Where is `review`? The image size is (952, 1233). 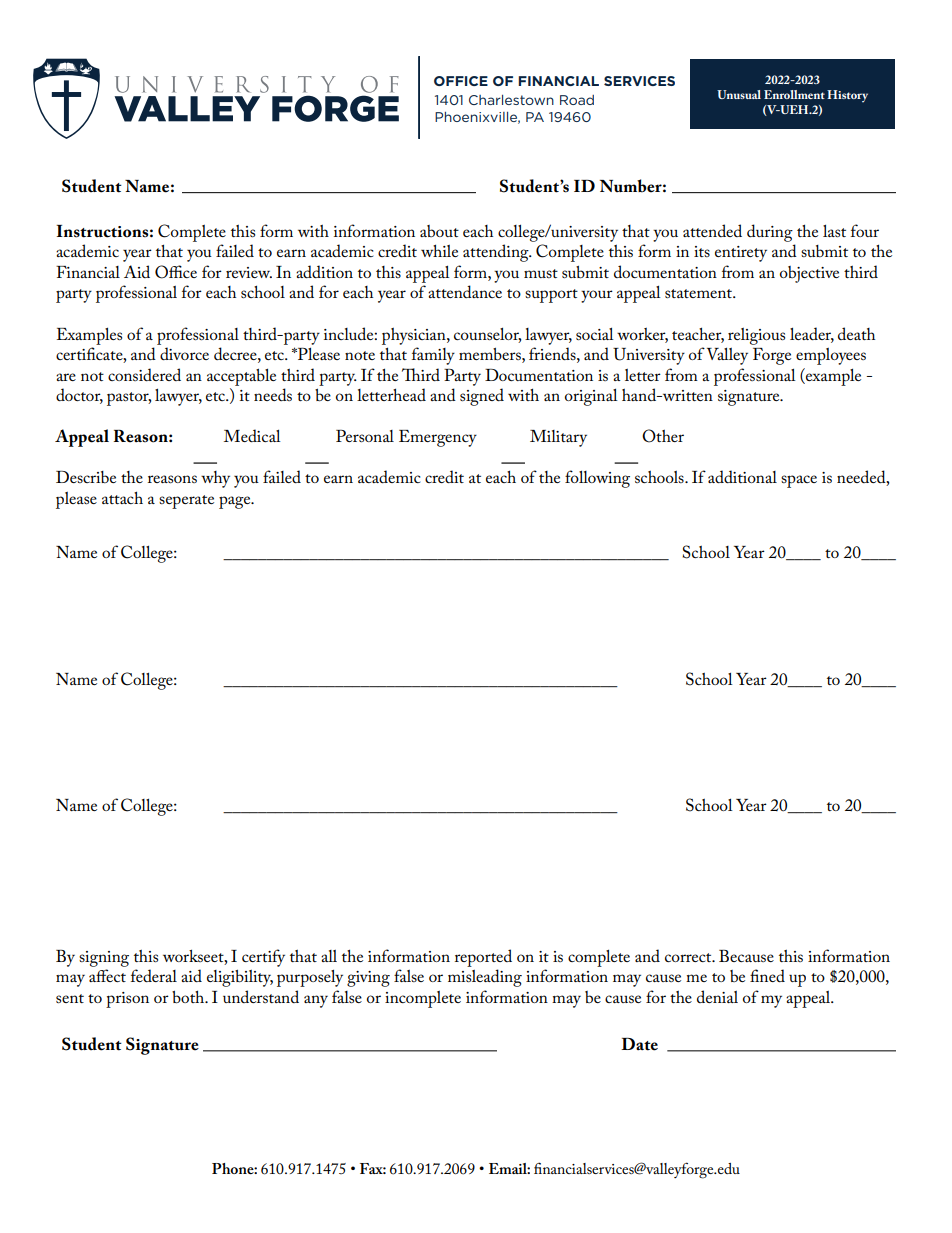 review is located at coordinates (249, 272).
